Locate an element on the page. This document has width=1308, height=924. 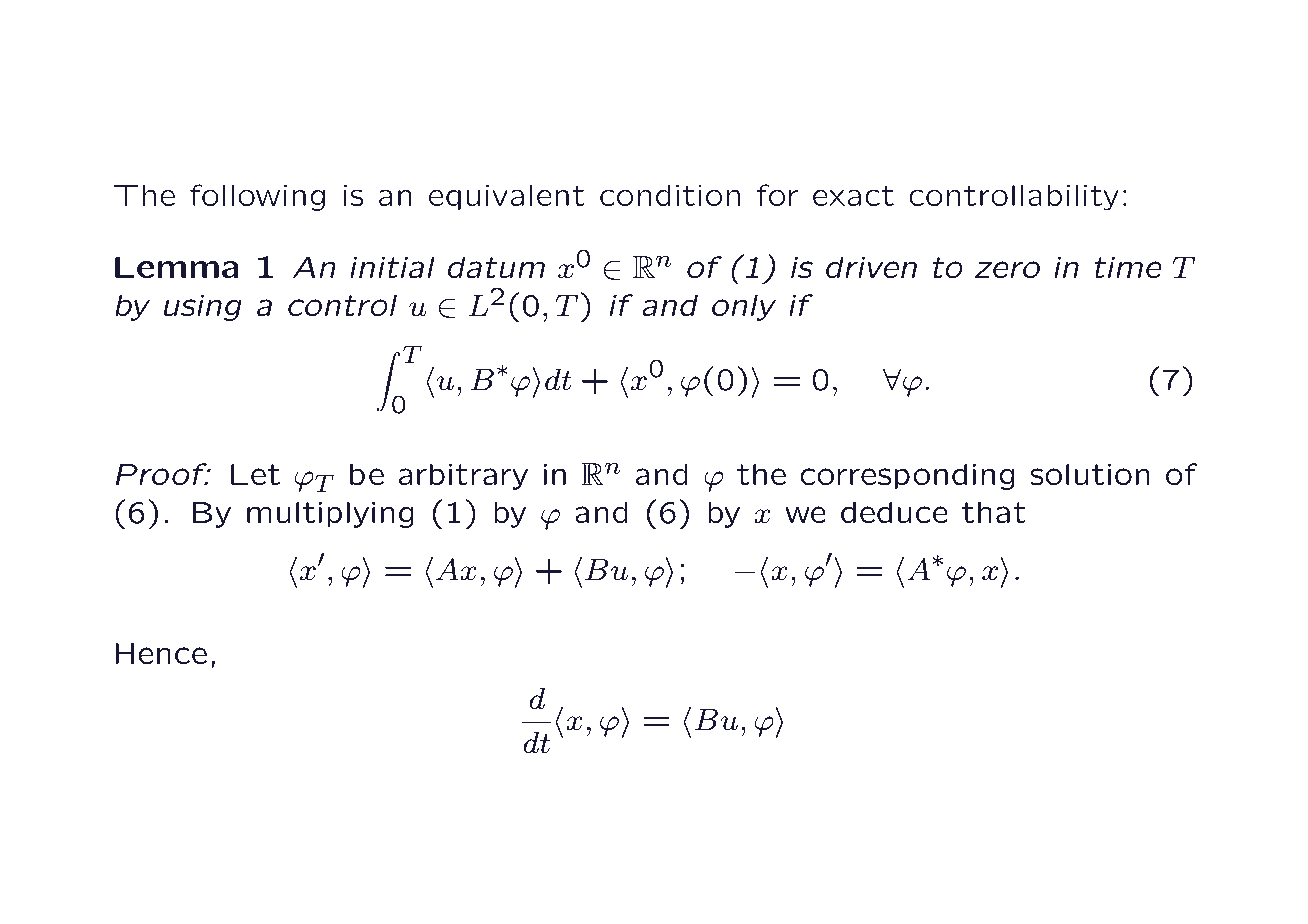
that is located at coordinates (994, 512).
